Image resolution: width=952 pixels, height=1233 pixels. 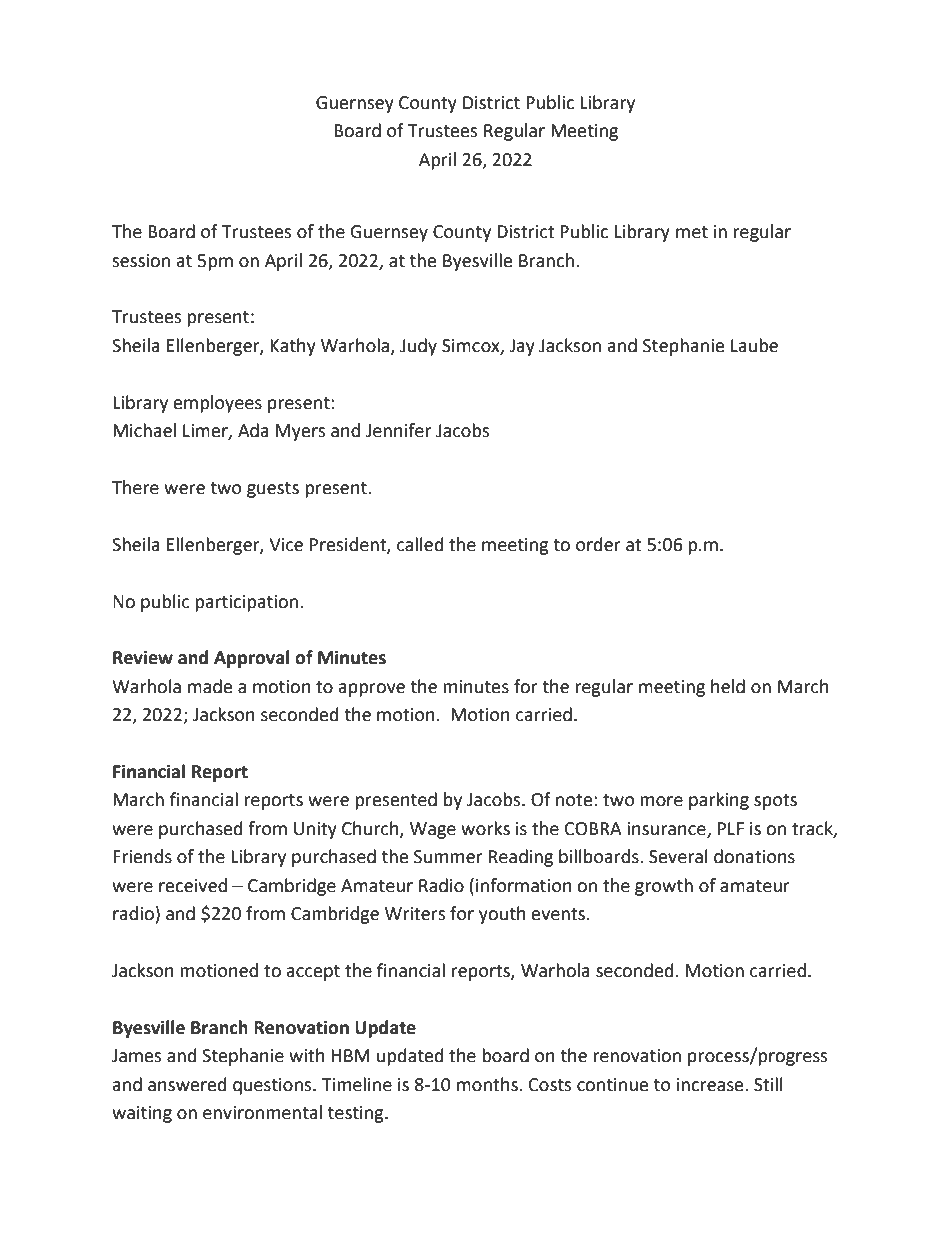 What do you see at coordinates (433, 830) in the screenshot?
I see `Wage` at bounding box center [433, 830].
